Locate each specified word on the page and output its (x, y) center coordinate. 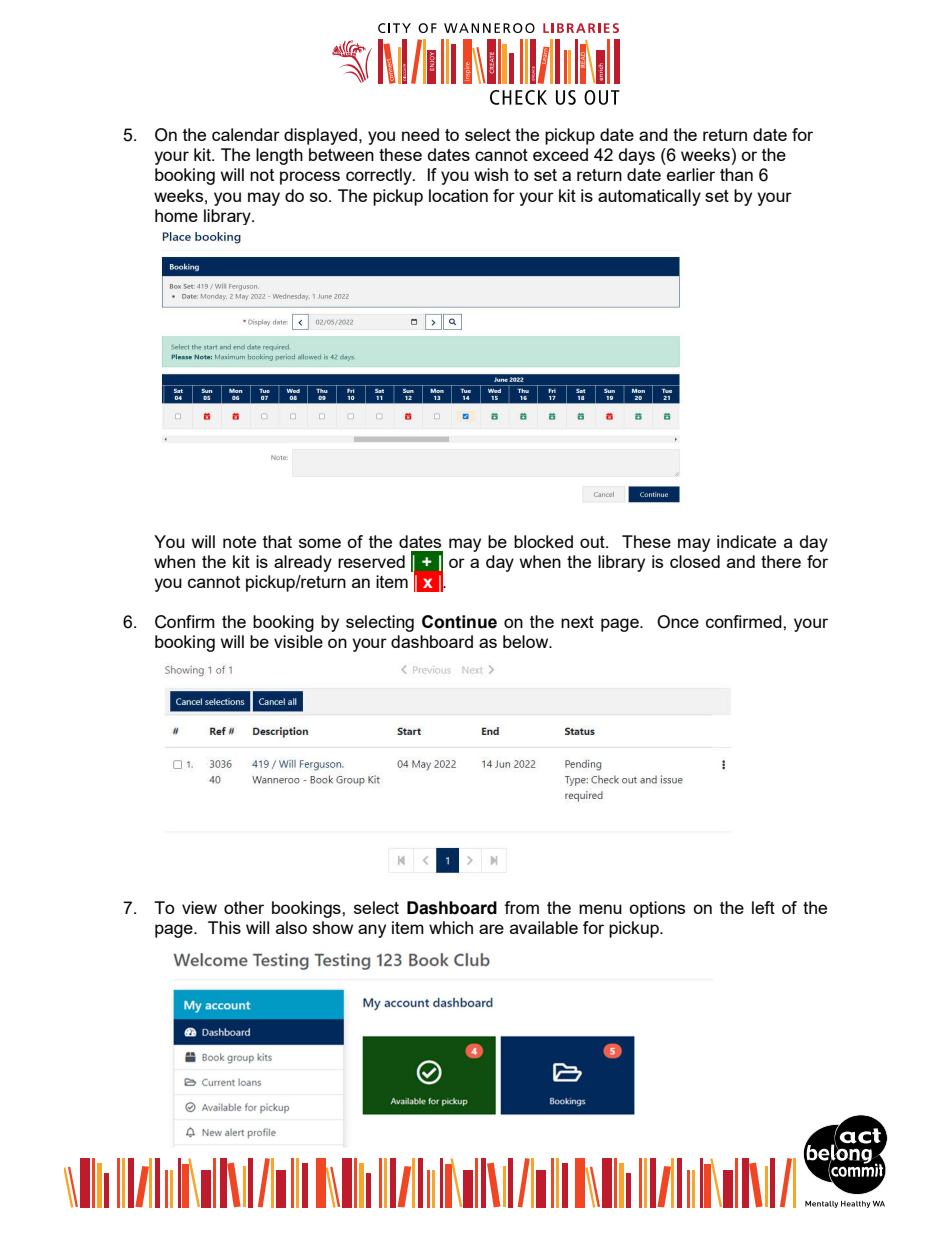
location (458, 195)
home (176, 215)
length (279, 156)
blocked (543, 541)
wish (491, 174)
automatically (649, 197)
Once (678, 622)
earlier (691, 174)
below (527, 641)
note (239, 542)
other (244, 907)
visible (298, 641)
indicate (746, 541)
